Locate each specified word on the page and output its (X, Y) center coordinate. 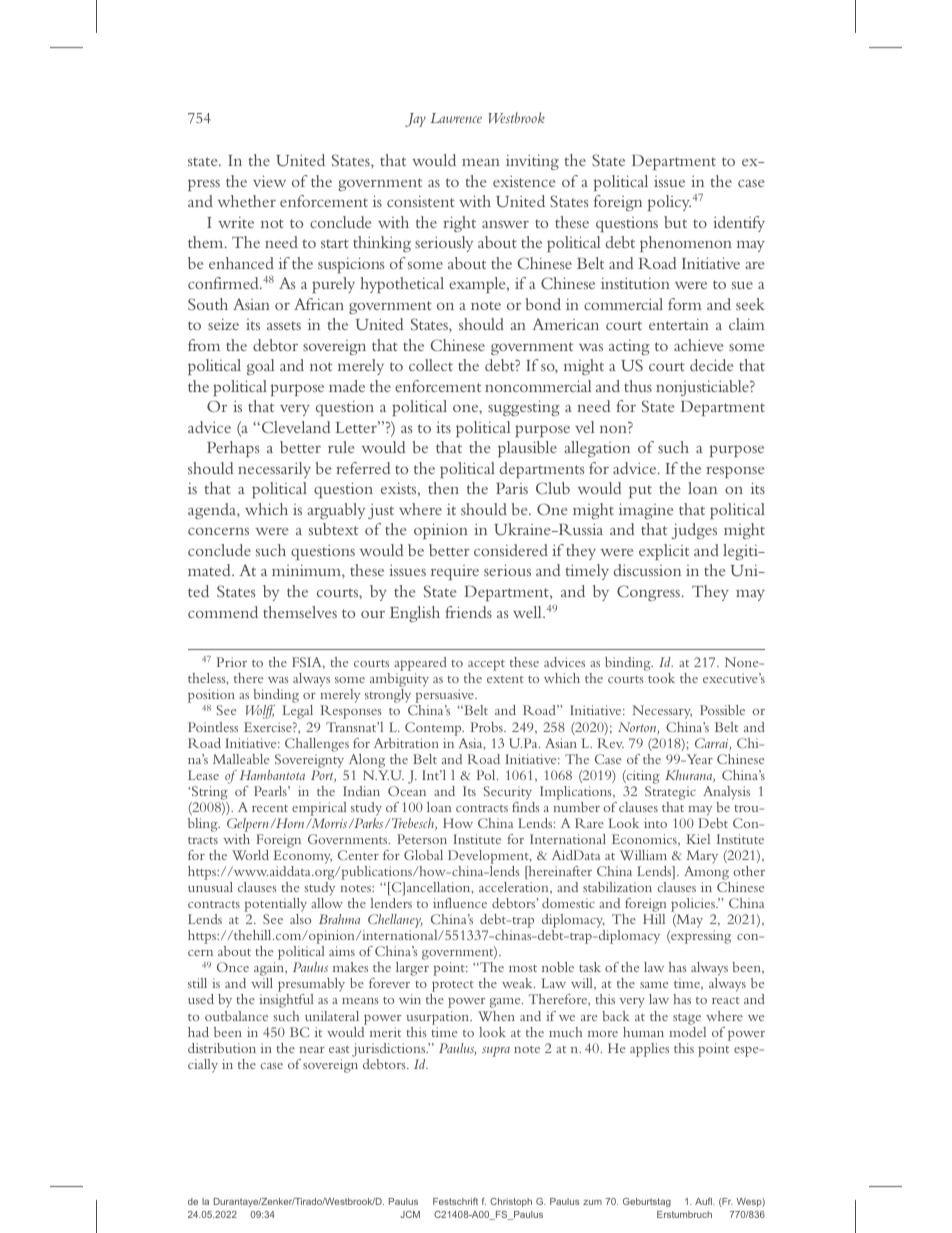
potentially (275, 906)
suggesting (524, 408)
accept (486, 667)
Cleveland (295, 427)
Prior (231, 662)
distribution (222, 1048)
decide (712, 365)
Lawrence (456, 118)
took (661, 678)
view (269, 181)
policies (694, 906)
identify (739, 224)
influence (460, 903)
